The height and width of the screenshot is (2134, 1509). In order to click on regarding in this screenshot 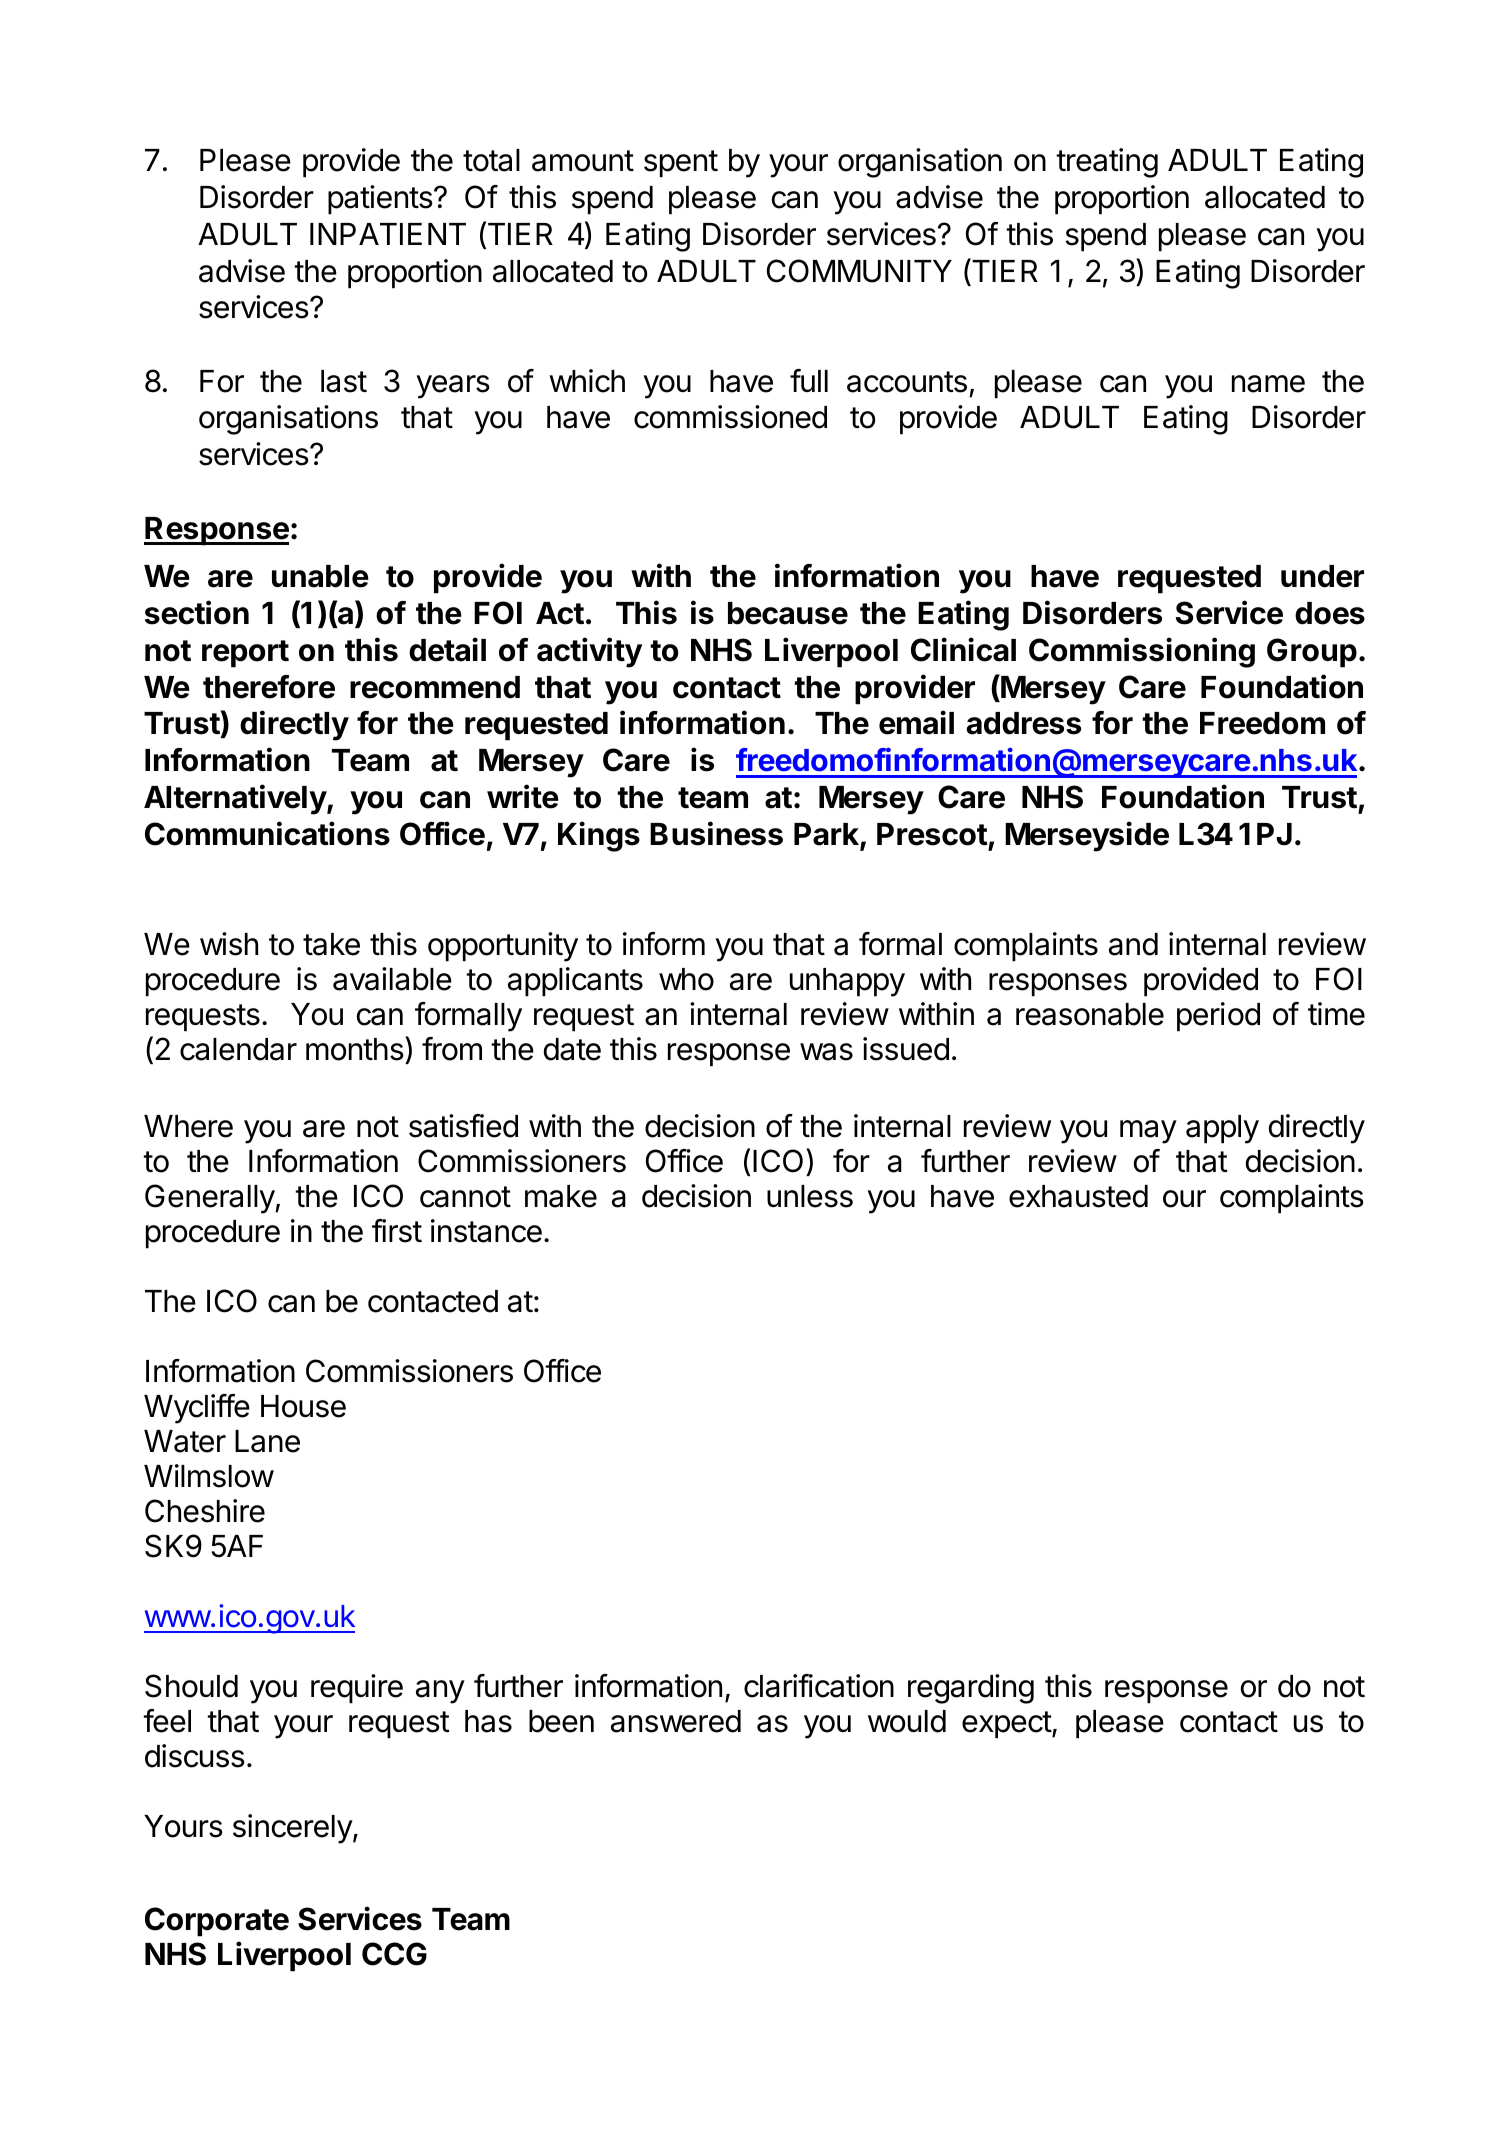, I will do `click(971, 1689)`.
